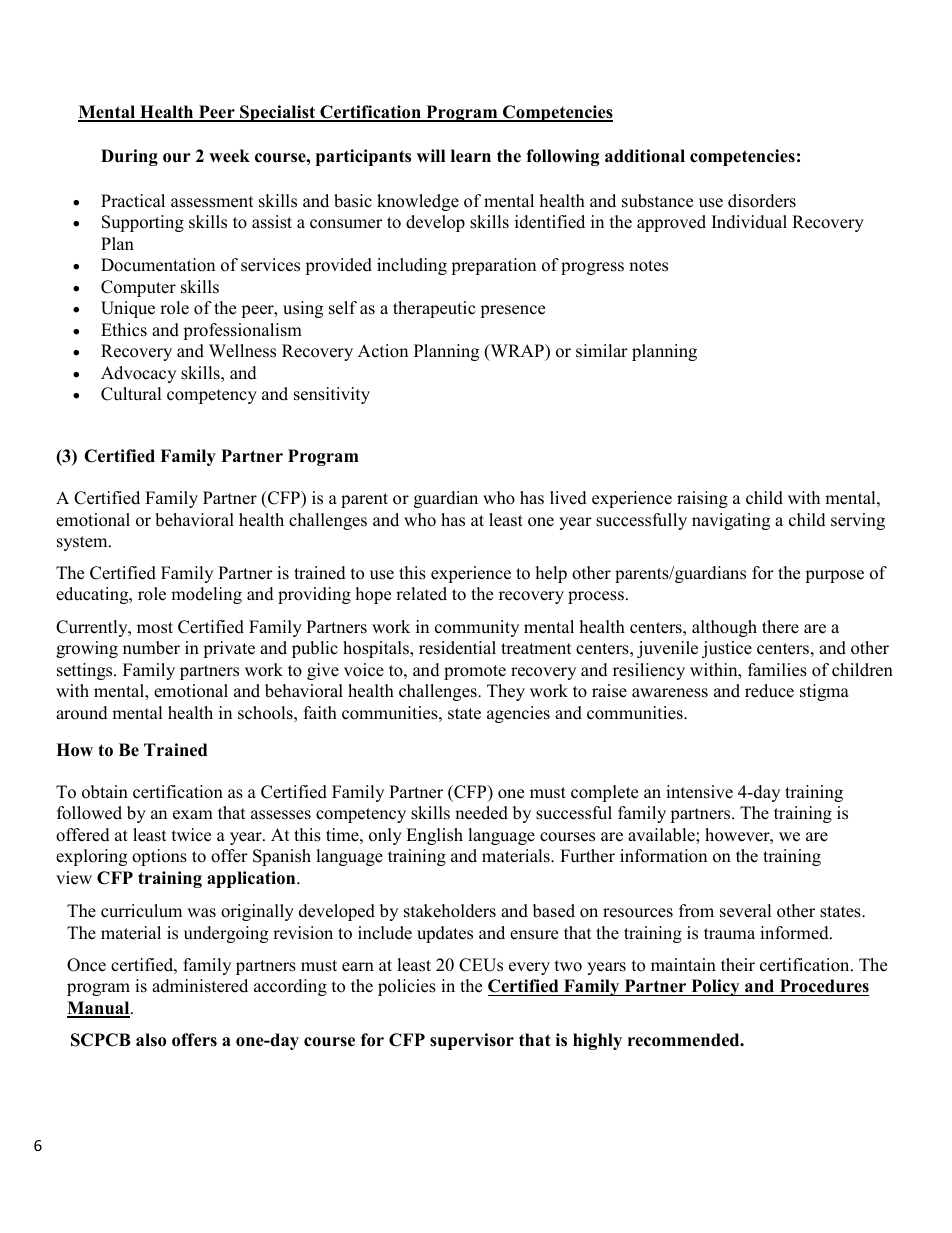 The height and width of the screenshot is (1233, 952). What do you see at coordinates (129, 157) in the screenshot?
I see `During` at bounding box center [129, 157].
